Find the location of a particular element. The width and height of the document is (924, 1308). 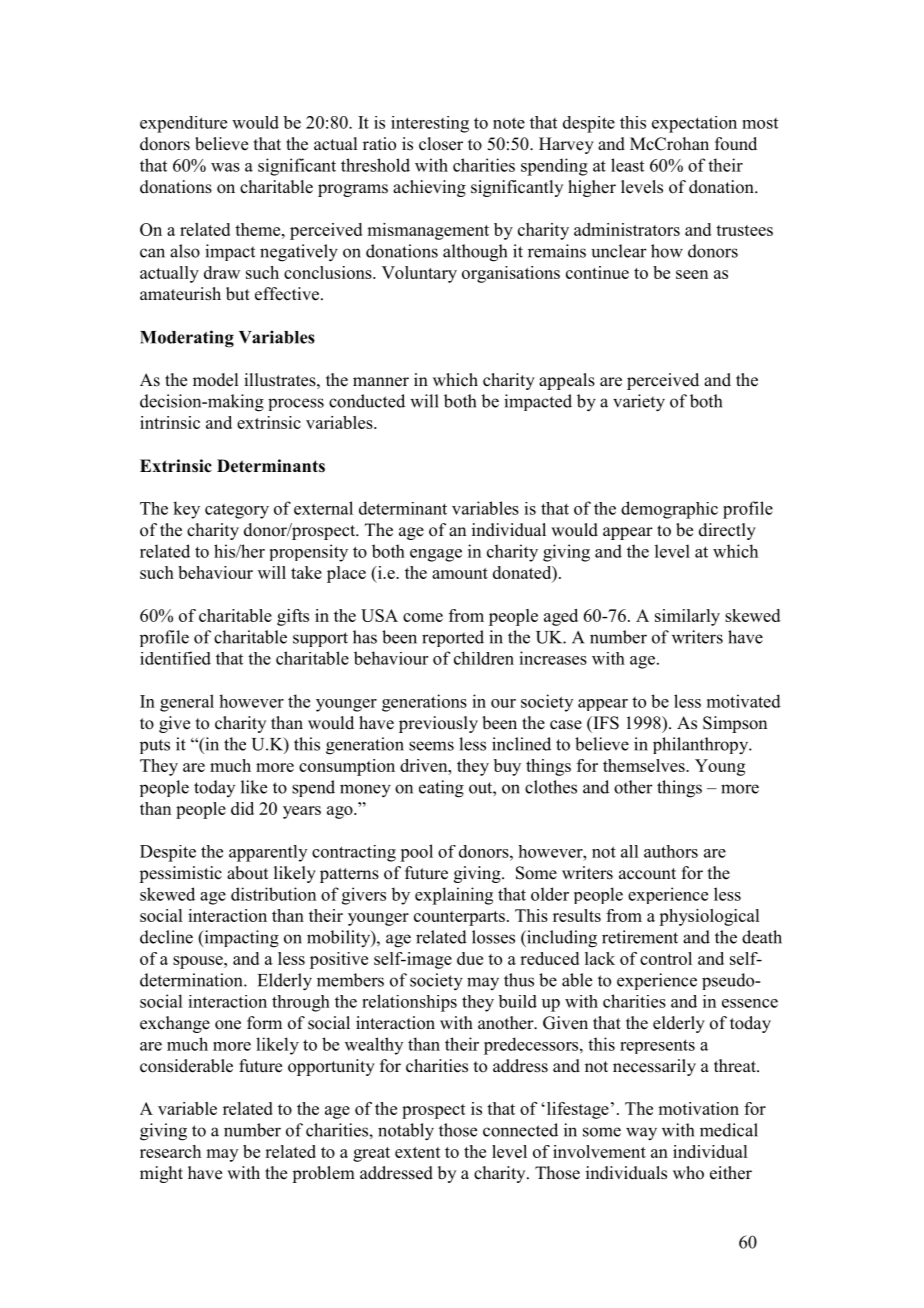

closer is located at coordinates (441, 144).
